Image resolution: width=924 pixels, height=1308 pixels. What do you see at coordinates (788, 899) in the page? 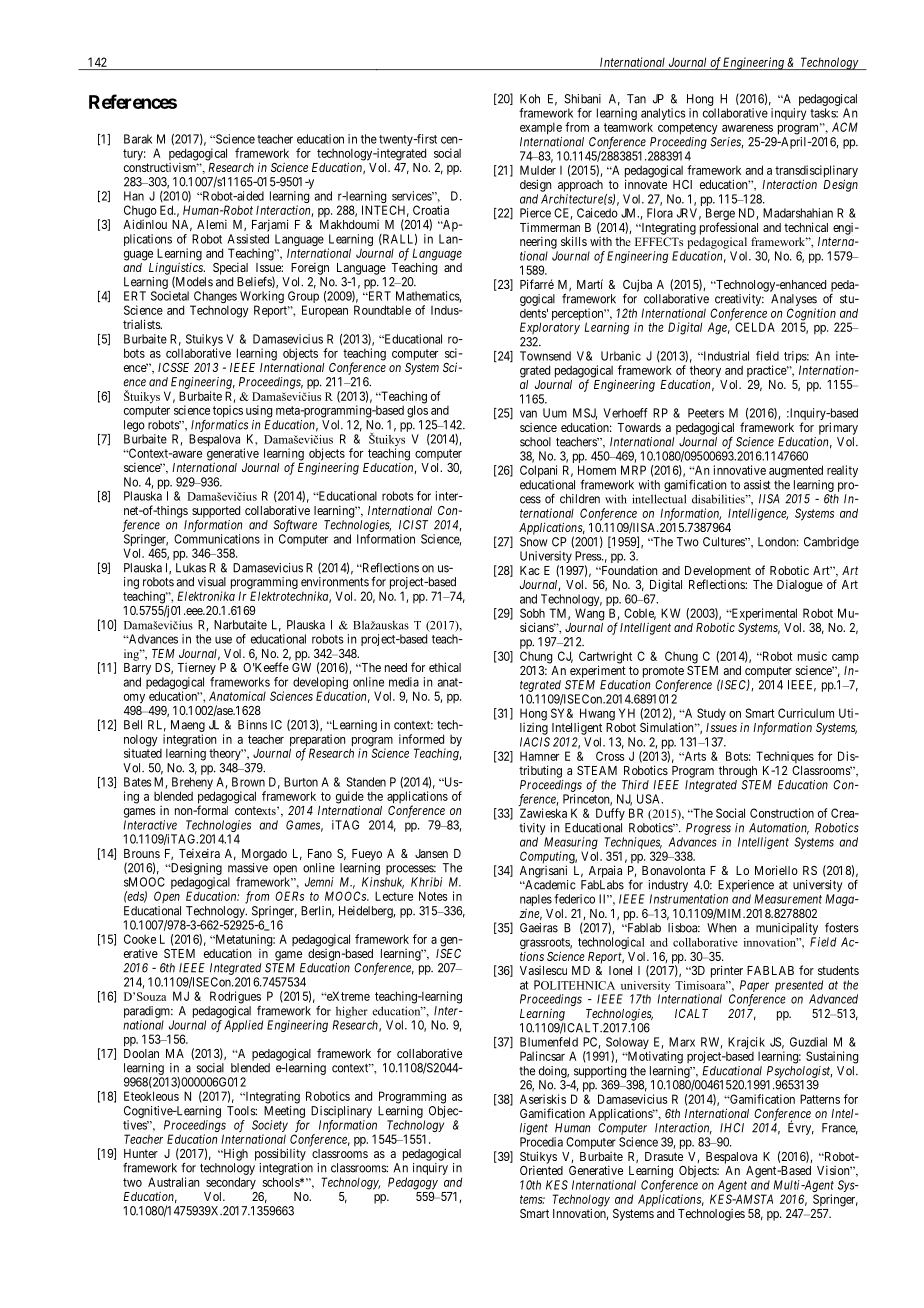
I see `Measurement` at bounding box center [788, 899].
